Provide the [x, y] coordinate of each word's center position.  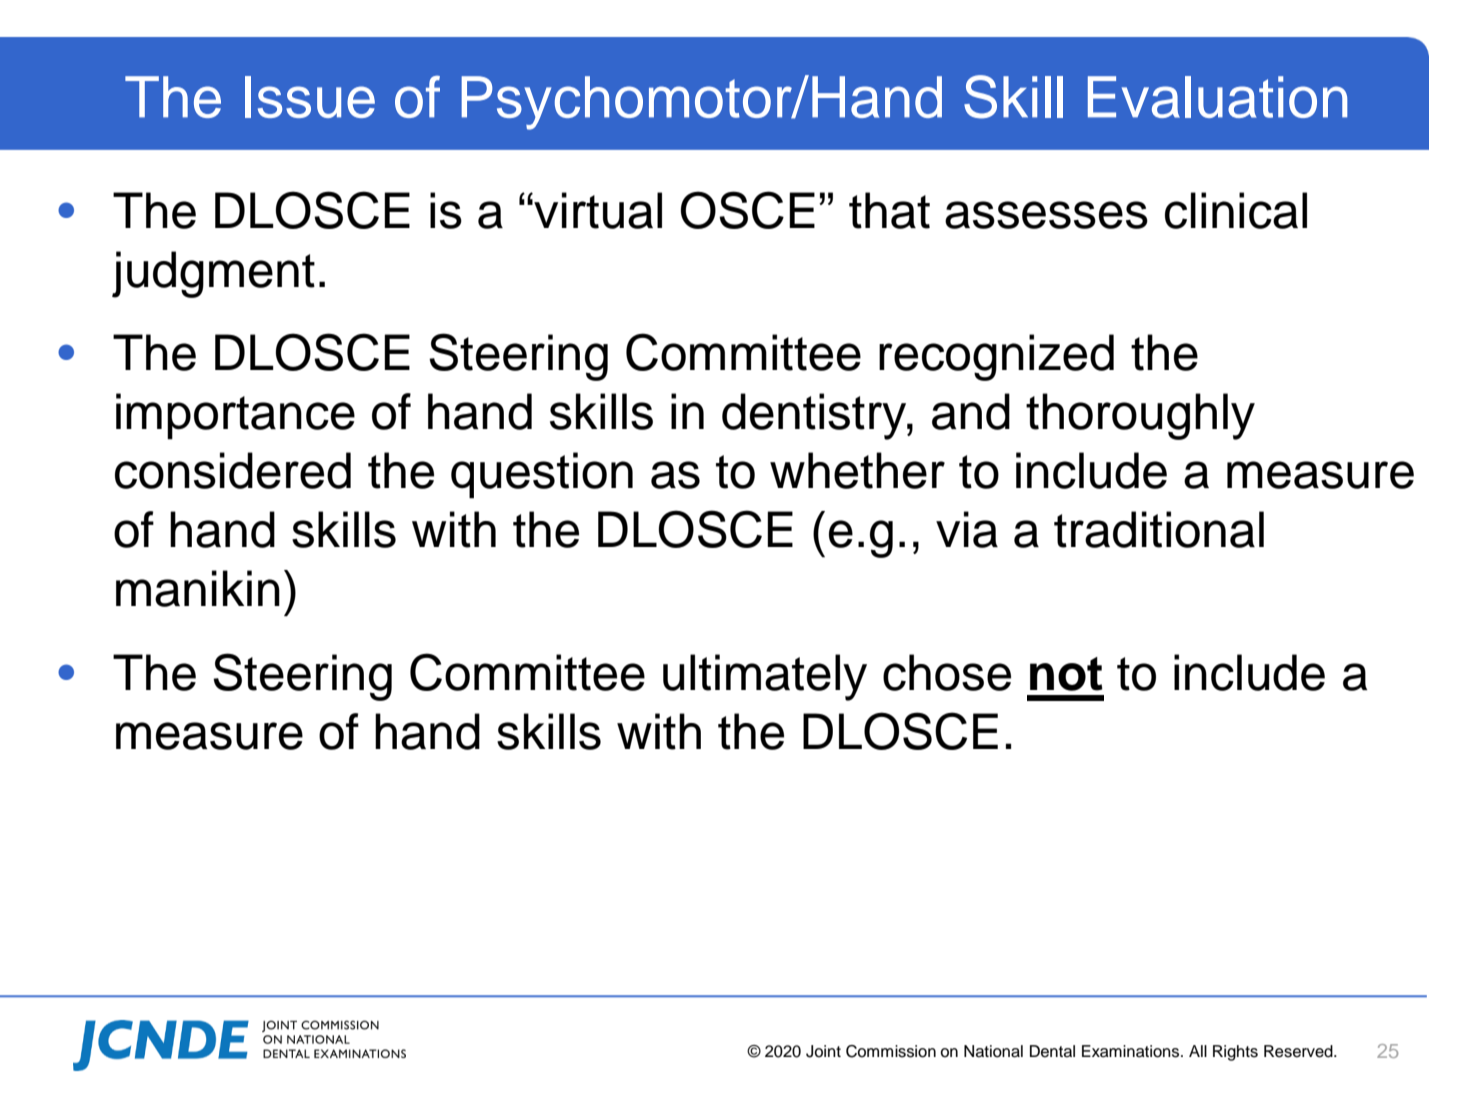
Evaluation [1217, 97]
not [1066, 674]
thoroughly [1140, 416]
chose [947, 672]
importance [235, 416]
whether [857, 470]
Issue [310, 97]
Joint [823, 1051]
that [889, 210]
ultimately [765, 677]
